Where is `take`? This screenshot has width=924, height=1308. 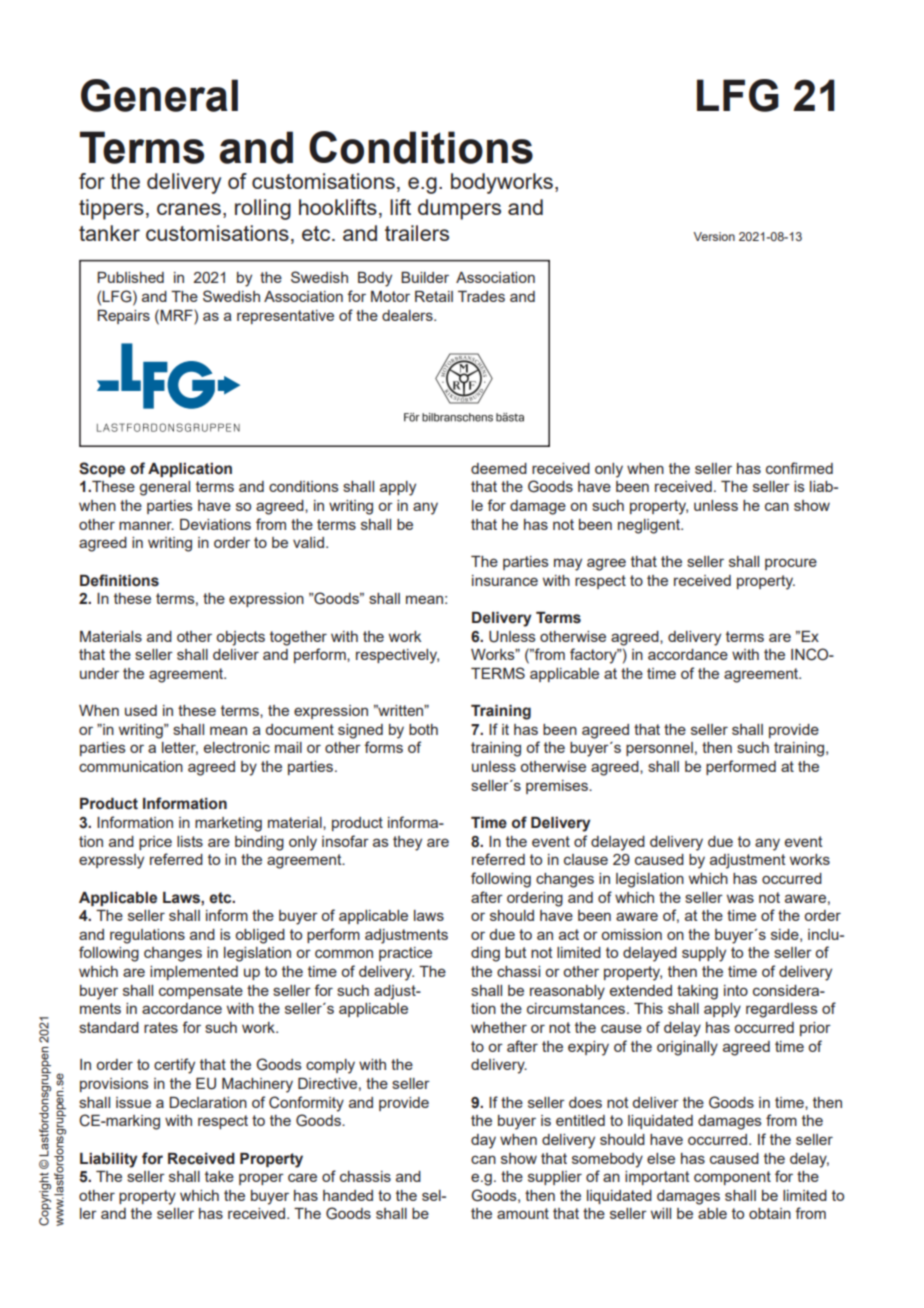 take is located at coordinates (219, 1176).
